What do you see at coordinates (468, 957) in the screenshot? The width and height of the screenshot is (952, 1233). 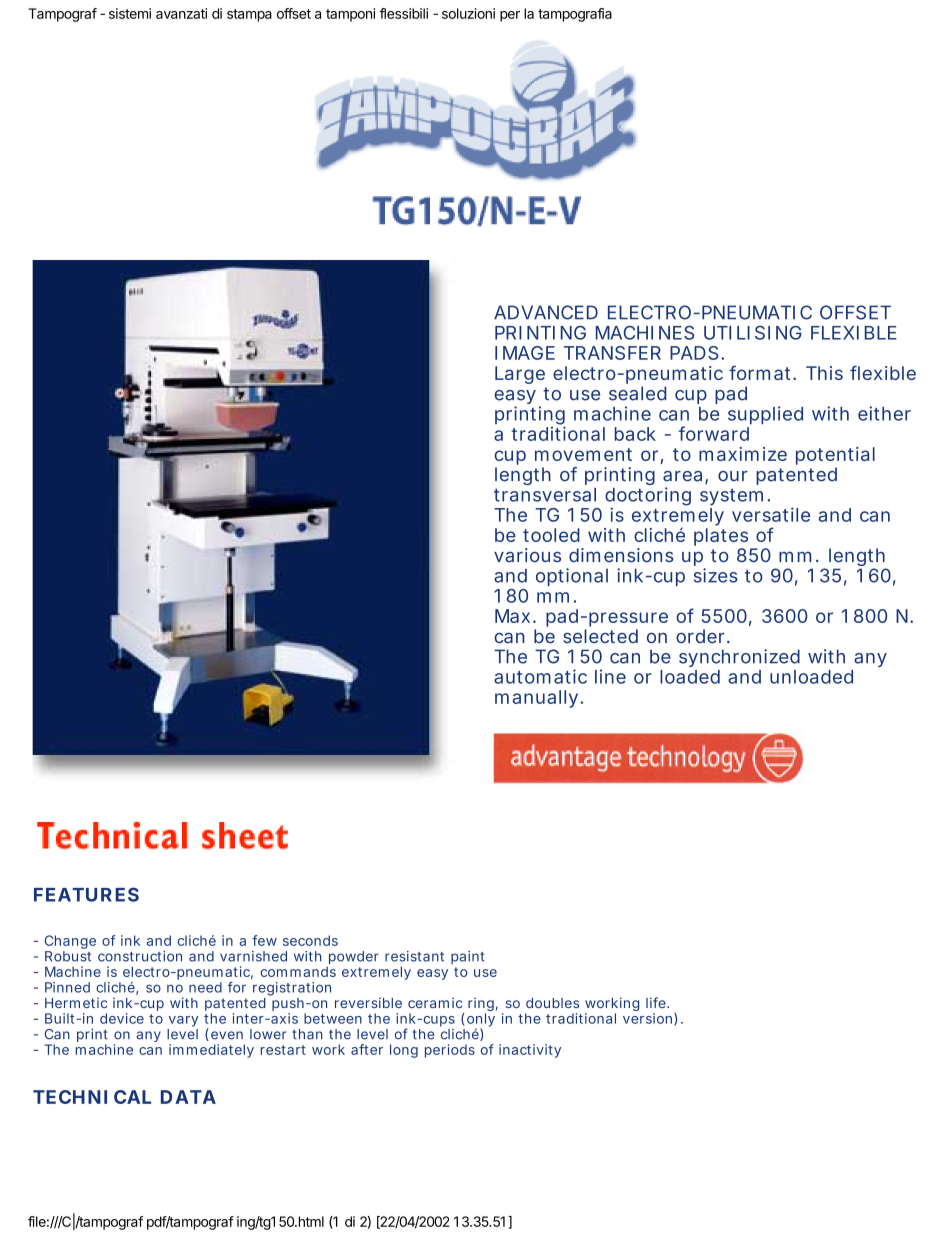 I see `paint` at bounding box center [468, 957].
